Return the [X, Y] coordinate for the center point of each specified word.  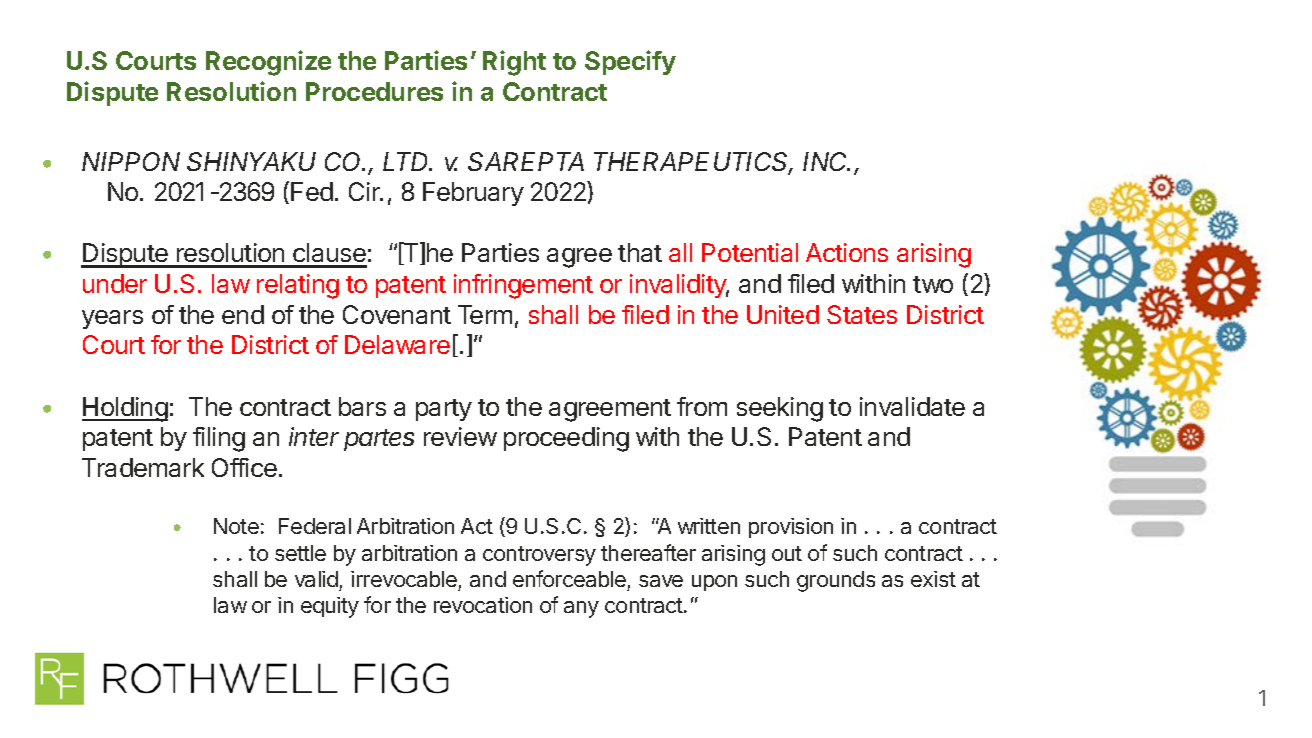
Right [514, 63]
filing [219, 439]
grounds [836, 581]
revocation [483, 605]
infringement [523, 286]
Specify [630, 62]
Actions [847, 252]
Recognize [268, 63]
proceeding [566, 439]
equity [330, 607]
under [115, 283]
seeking [780, 409]
